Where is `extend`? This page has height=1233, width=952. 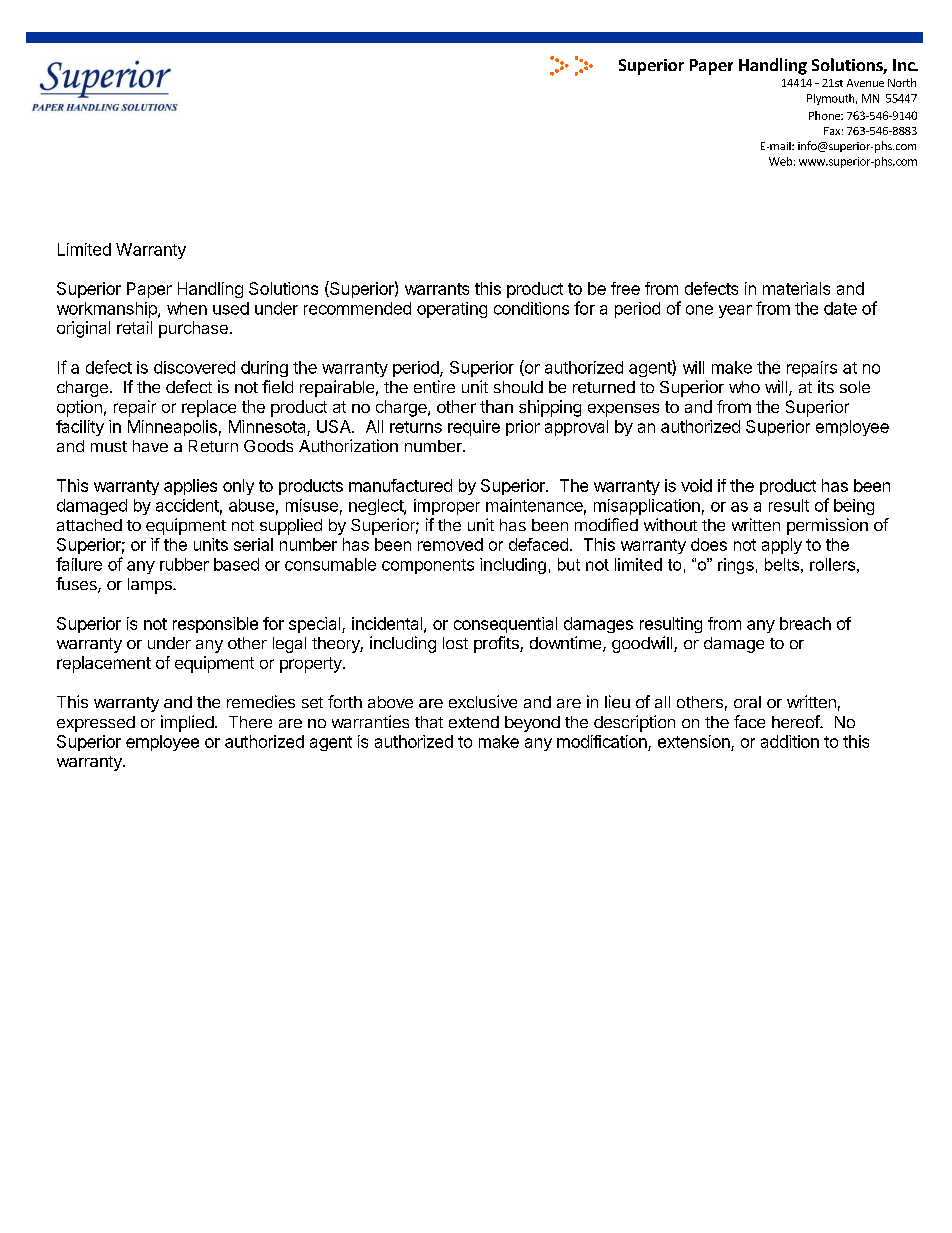 extend is located at coordinates (474, 722).
